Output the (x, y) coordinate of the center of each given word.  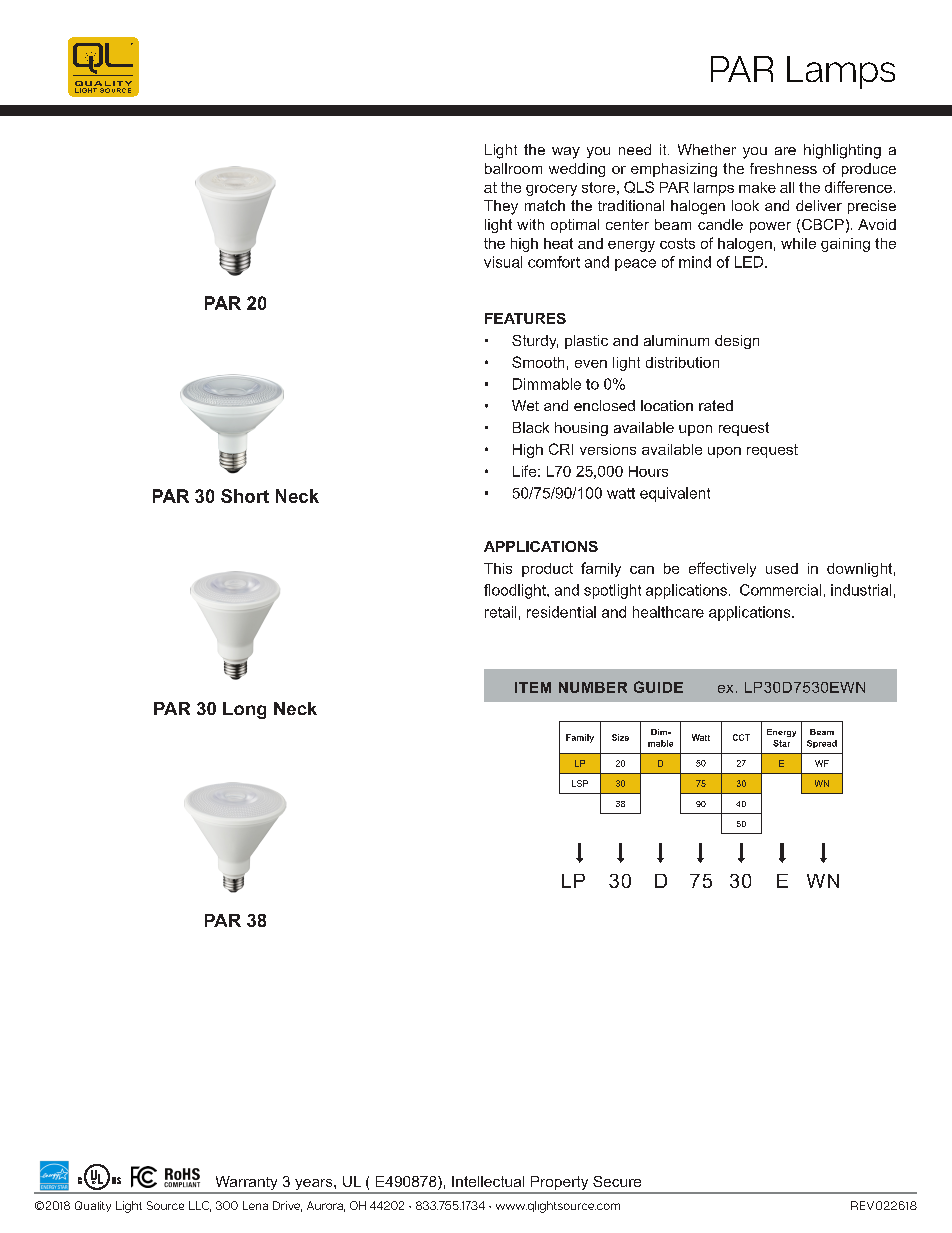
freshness (783, 168)
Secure (617, 1181)
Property (559, 1184)
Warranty (246, 1184)
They (501, 207)
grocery (551, 190)
